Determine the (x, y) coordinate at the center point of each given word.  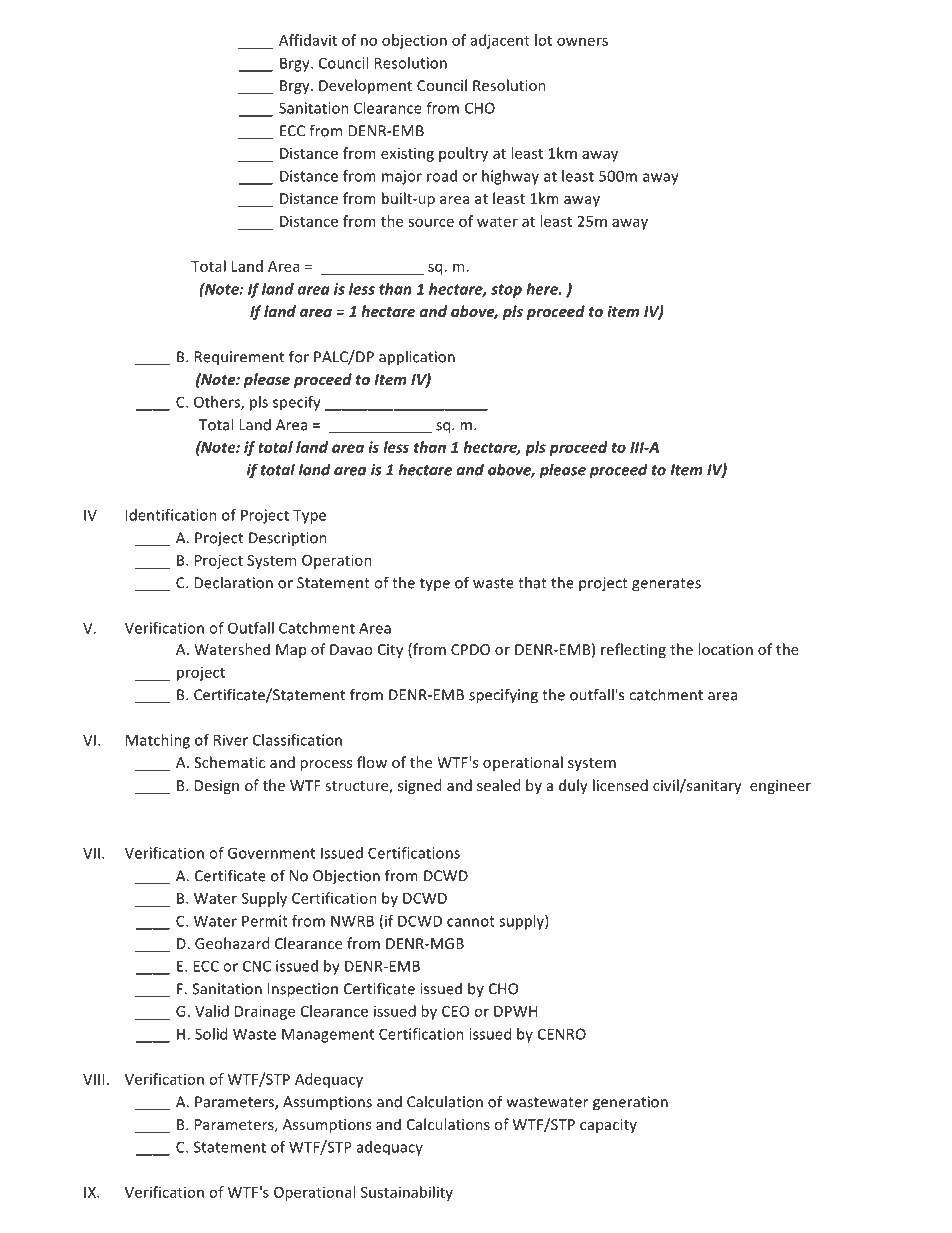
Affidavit (308, 40)
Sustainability (407, 1193)
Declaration (233, 582)
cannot (471, 921)
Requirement (239, 358)
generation (630, 1103)
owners (582, 41)
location (725, 649)
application (417, 358)
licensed (620, 785)
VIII (93, 1079)
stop (506, 291)
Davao (351, 649)
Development (365, 86)
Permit (265, 921)
